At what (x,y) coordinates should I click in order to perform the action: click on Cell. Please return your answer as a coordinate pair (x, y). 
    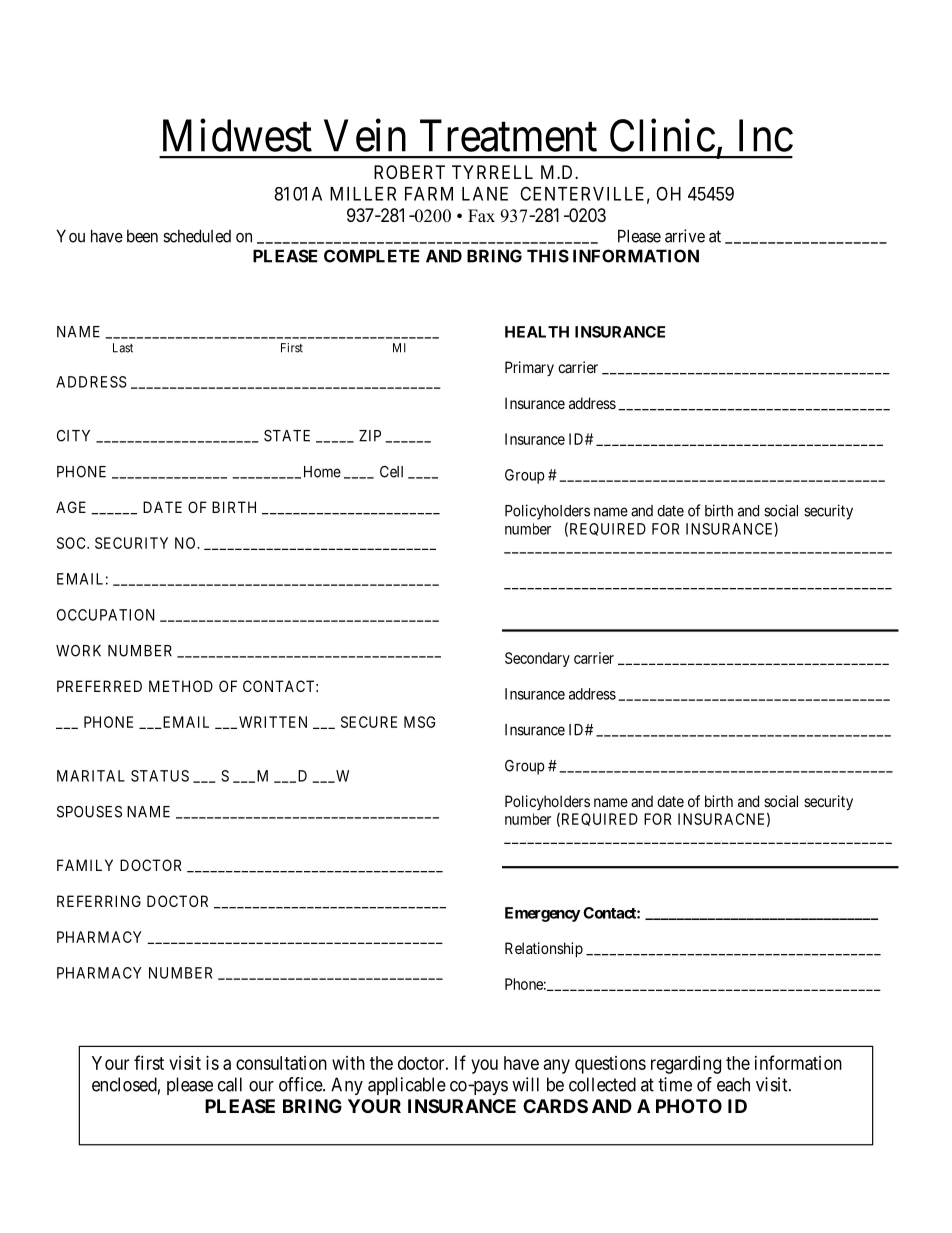
    Looking at the image, I should click on (391, 472).
